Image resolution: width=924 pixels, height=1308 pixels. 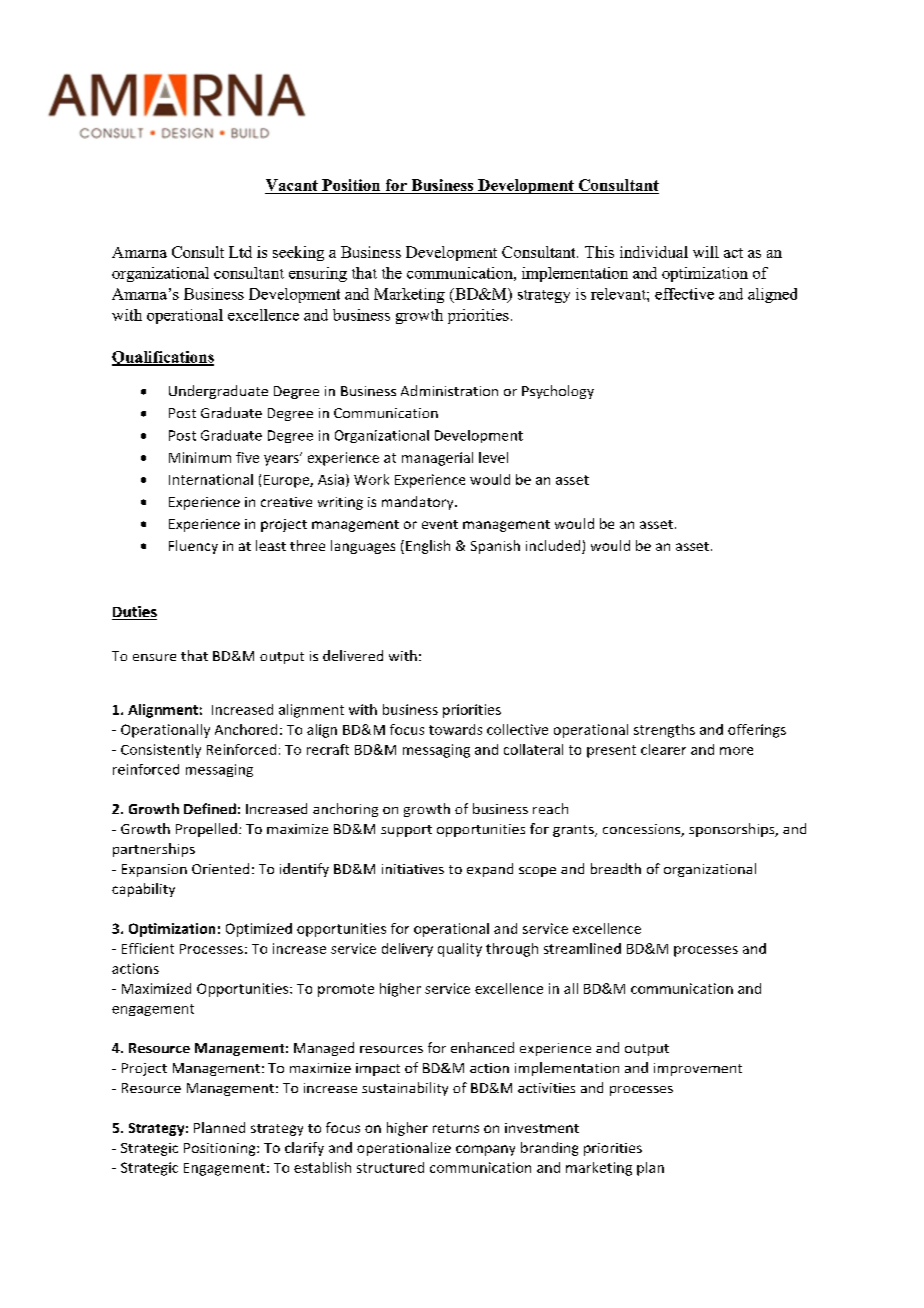 What do you see at coordinates (240, 252) in the screenshot?
I see `Ltd` at bounding box center [240, 252].
